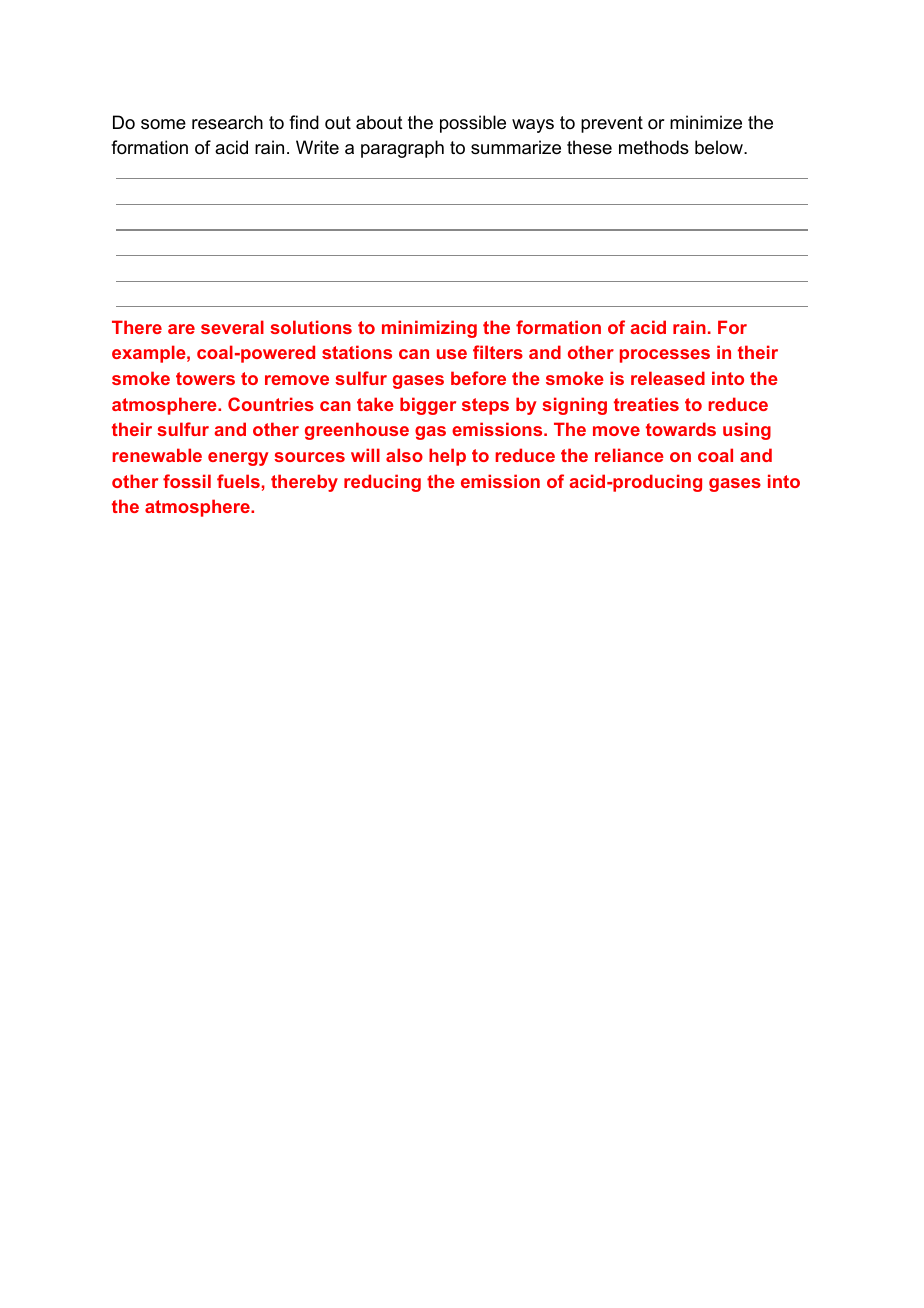  Describe the element at coordinates (227, 122) in the screenshot. I see `research` at that location.
